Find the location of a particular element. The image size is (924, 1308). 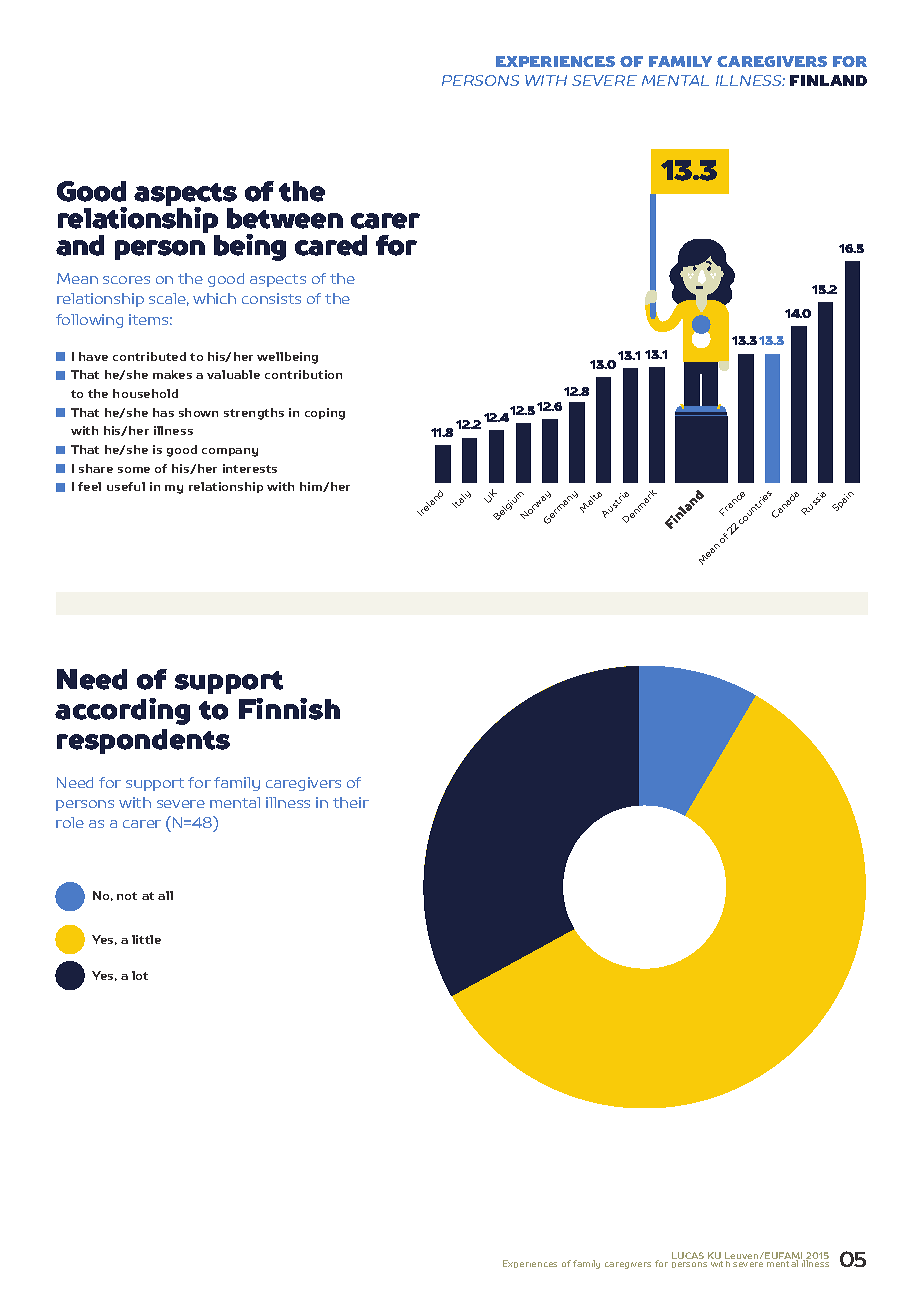

interests is located at coordinates (250, 468).
